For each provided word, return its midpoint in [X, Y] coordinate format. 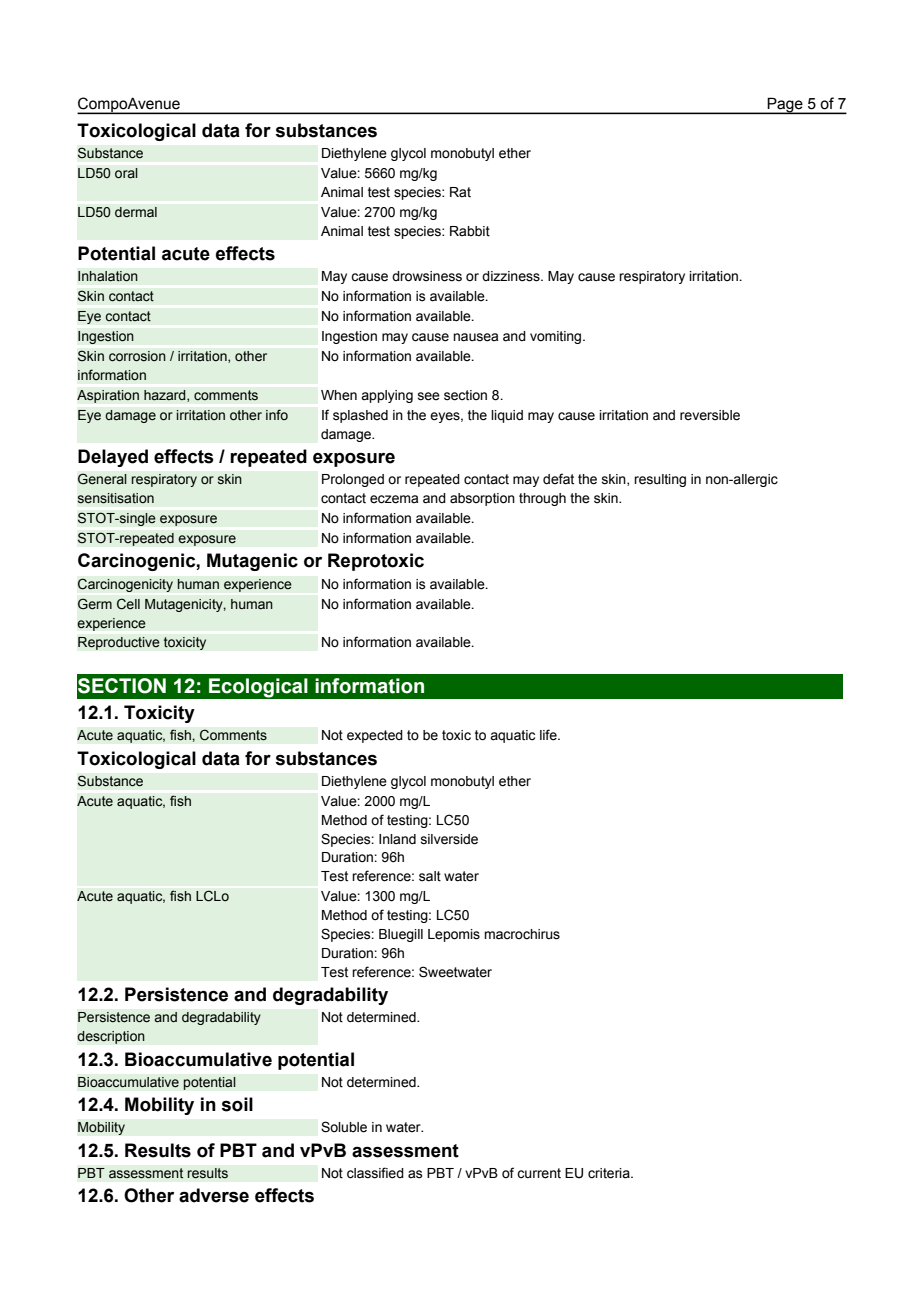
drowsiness [427, 276]
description [111, 1037]
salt [430, 876]
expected [375, 736]
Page [785, 105]
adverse [214, 1195]
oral [126, 173]
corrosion [137, 356]
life [549, 735]
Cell [128, 604]
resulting [660, 480]
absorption [482, 499]
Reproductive [119, 643]
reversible [710, 415]
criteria [610, 1173]
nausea [475, 337]
